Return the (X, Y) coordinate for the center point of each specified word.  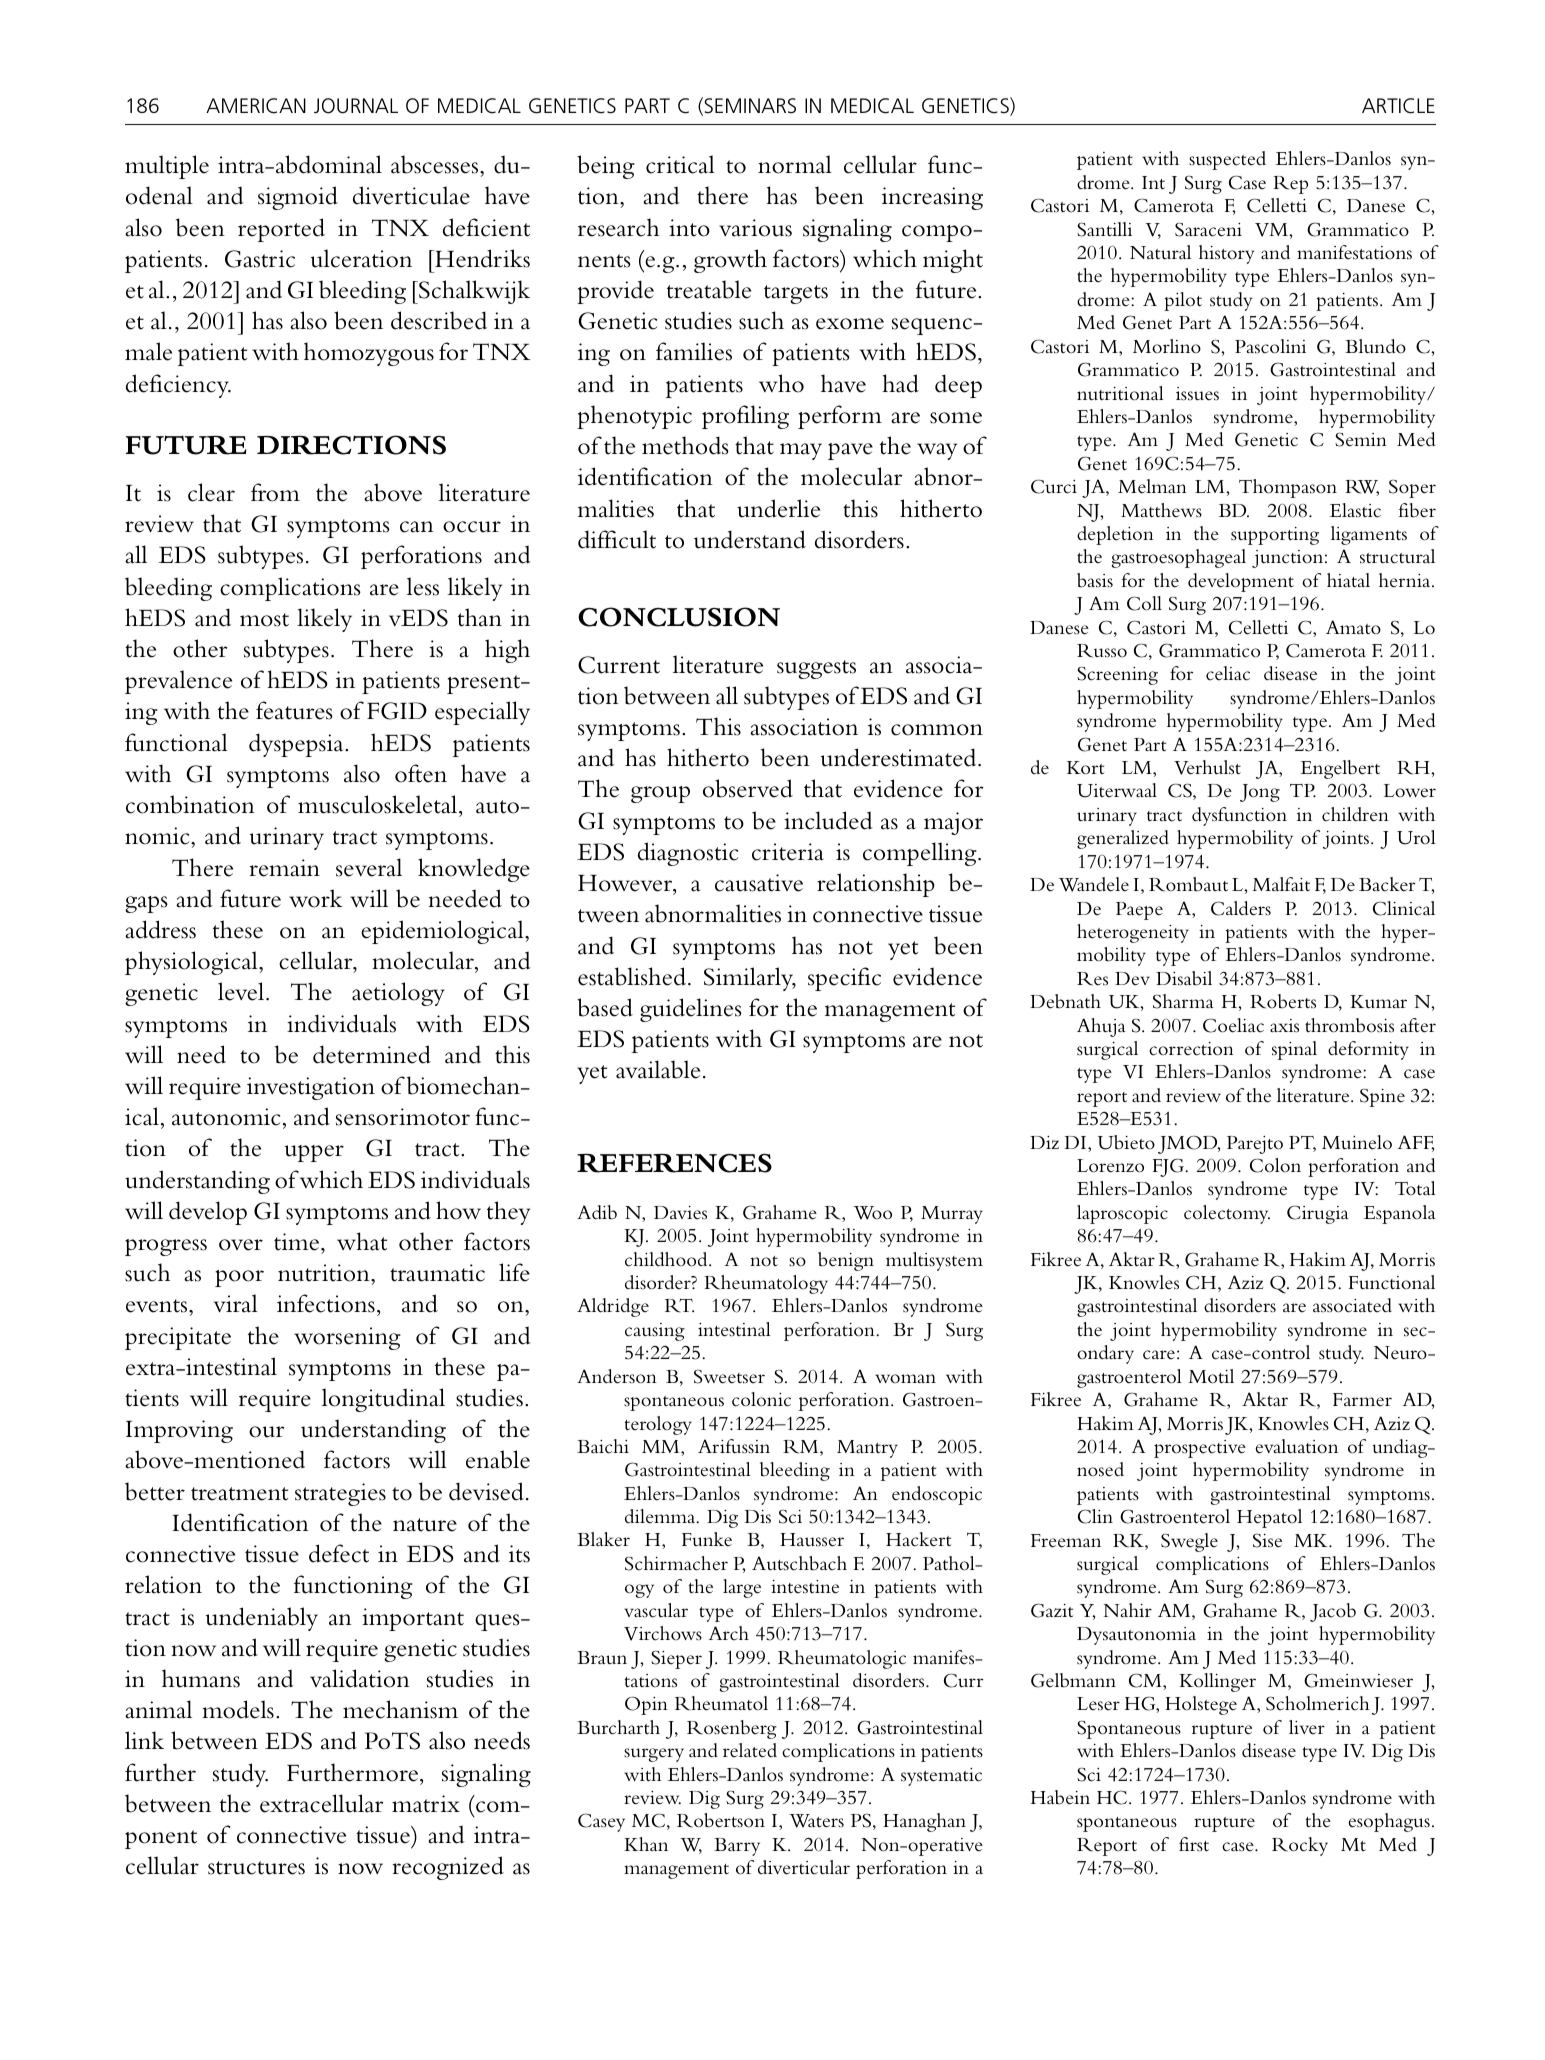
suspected (1227, 160)
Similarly (750, 979)
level (242, 991)
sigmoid (298, 198)
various (755, 228)
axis (1284, 1026)
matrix (426, 1804)
